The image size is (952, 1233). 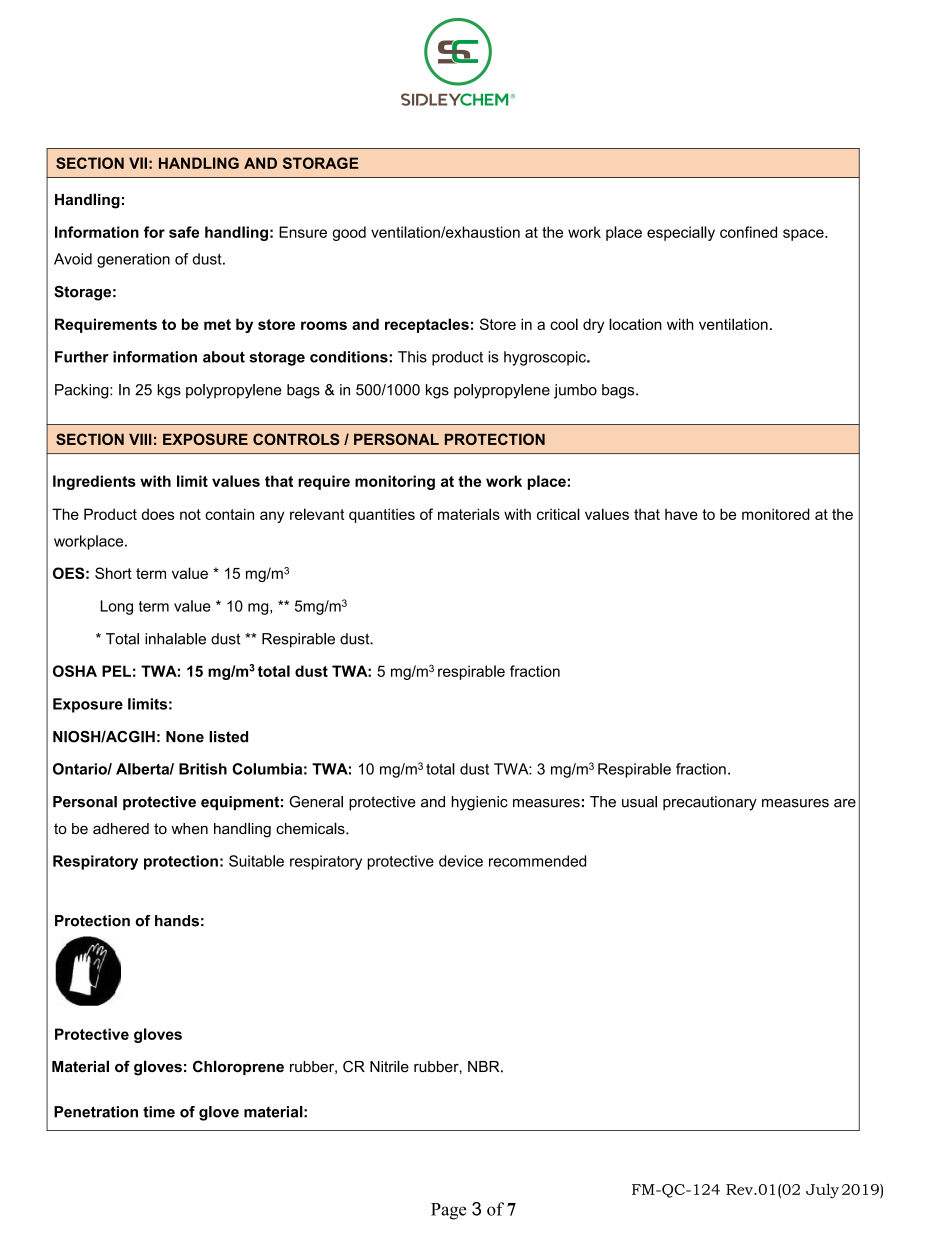 I want to click on receptacles, so click(x=427, y=325).
